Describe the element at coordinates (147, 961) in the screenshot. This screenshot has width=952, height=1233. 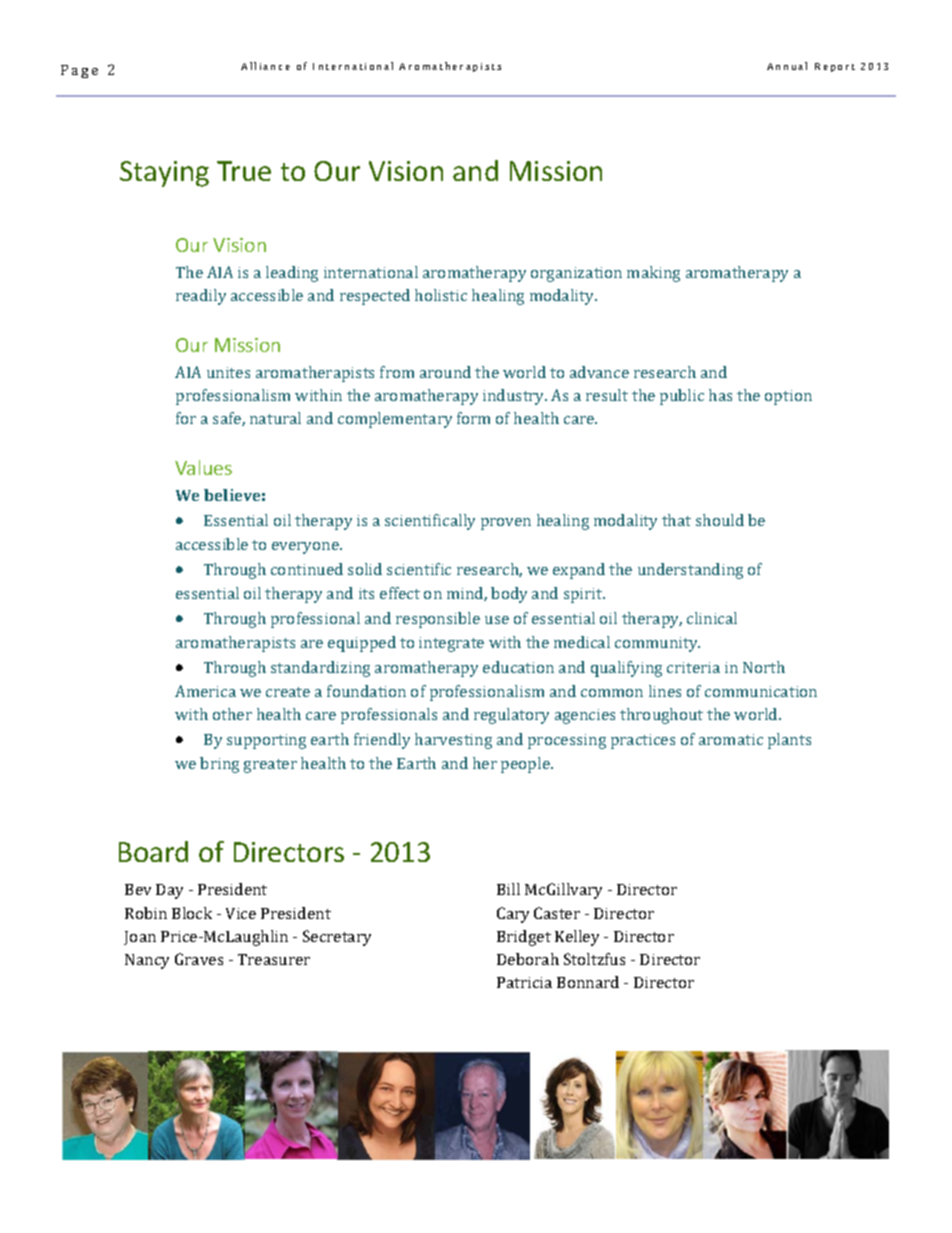
I see `Nancy` at that location.
